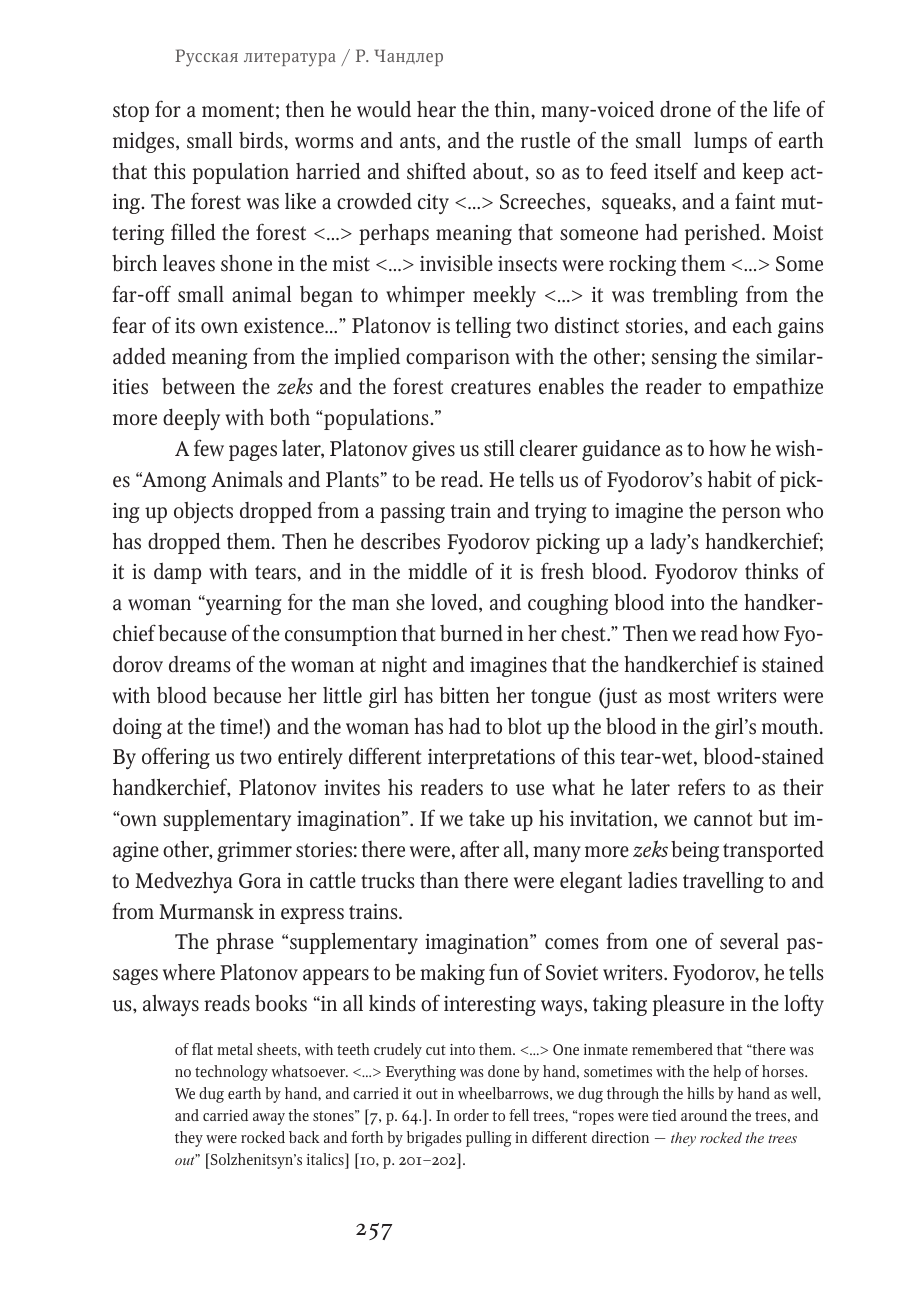 This screenshot has width=924, height=1311. Describe the element at coordinates (720, 142) in the screenshot. I see `lumps` at that location.
